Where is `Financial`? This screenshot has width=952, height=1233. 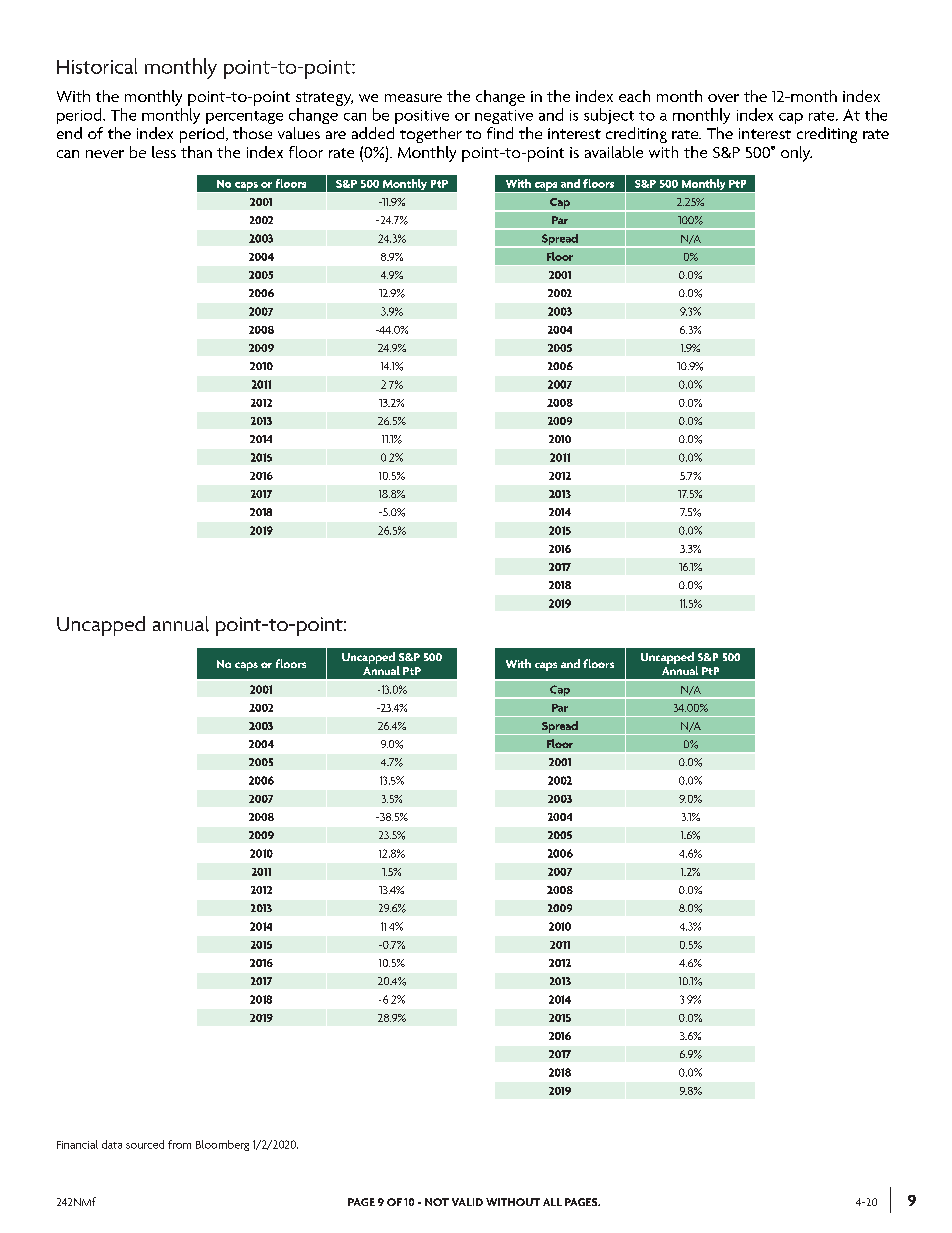 Financial is located at coordinates (77, 1144).
